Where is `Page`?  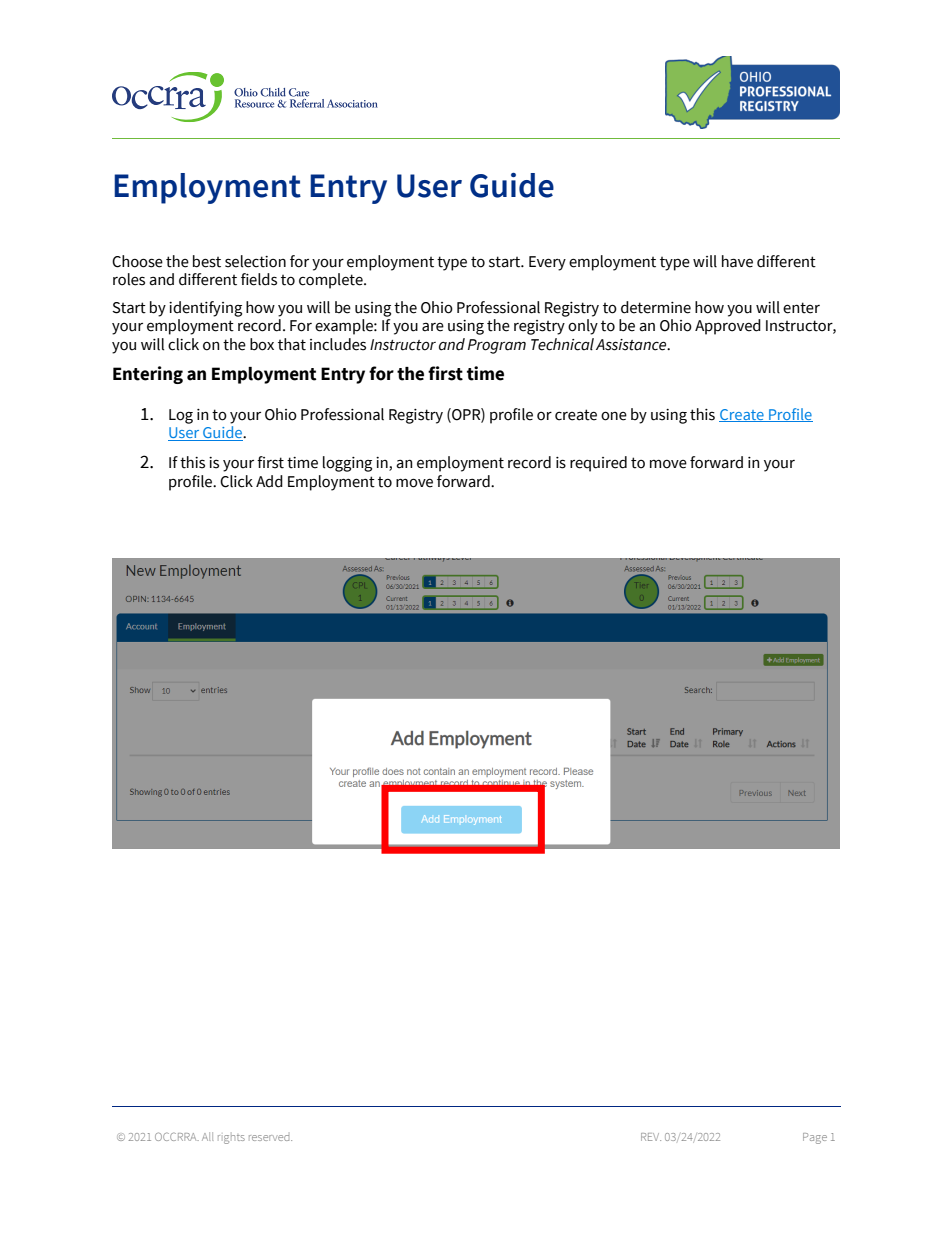
Page is located at coordinates (815, 1138).
